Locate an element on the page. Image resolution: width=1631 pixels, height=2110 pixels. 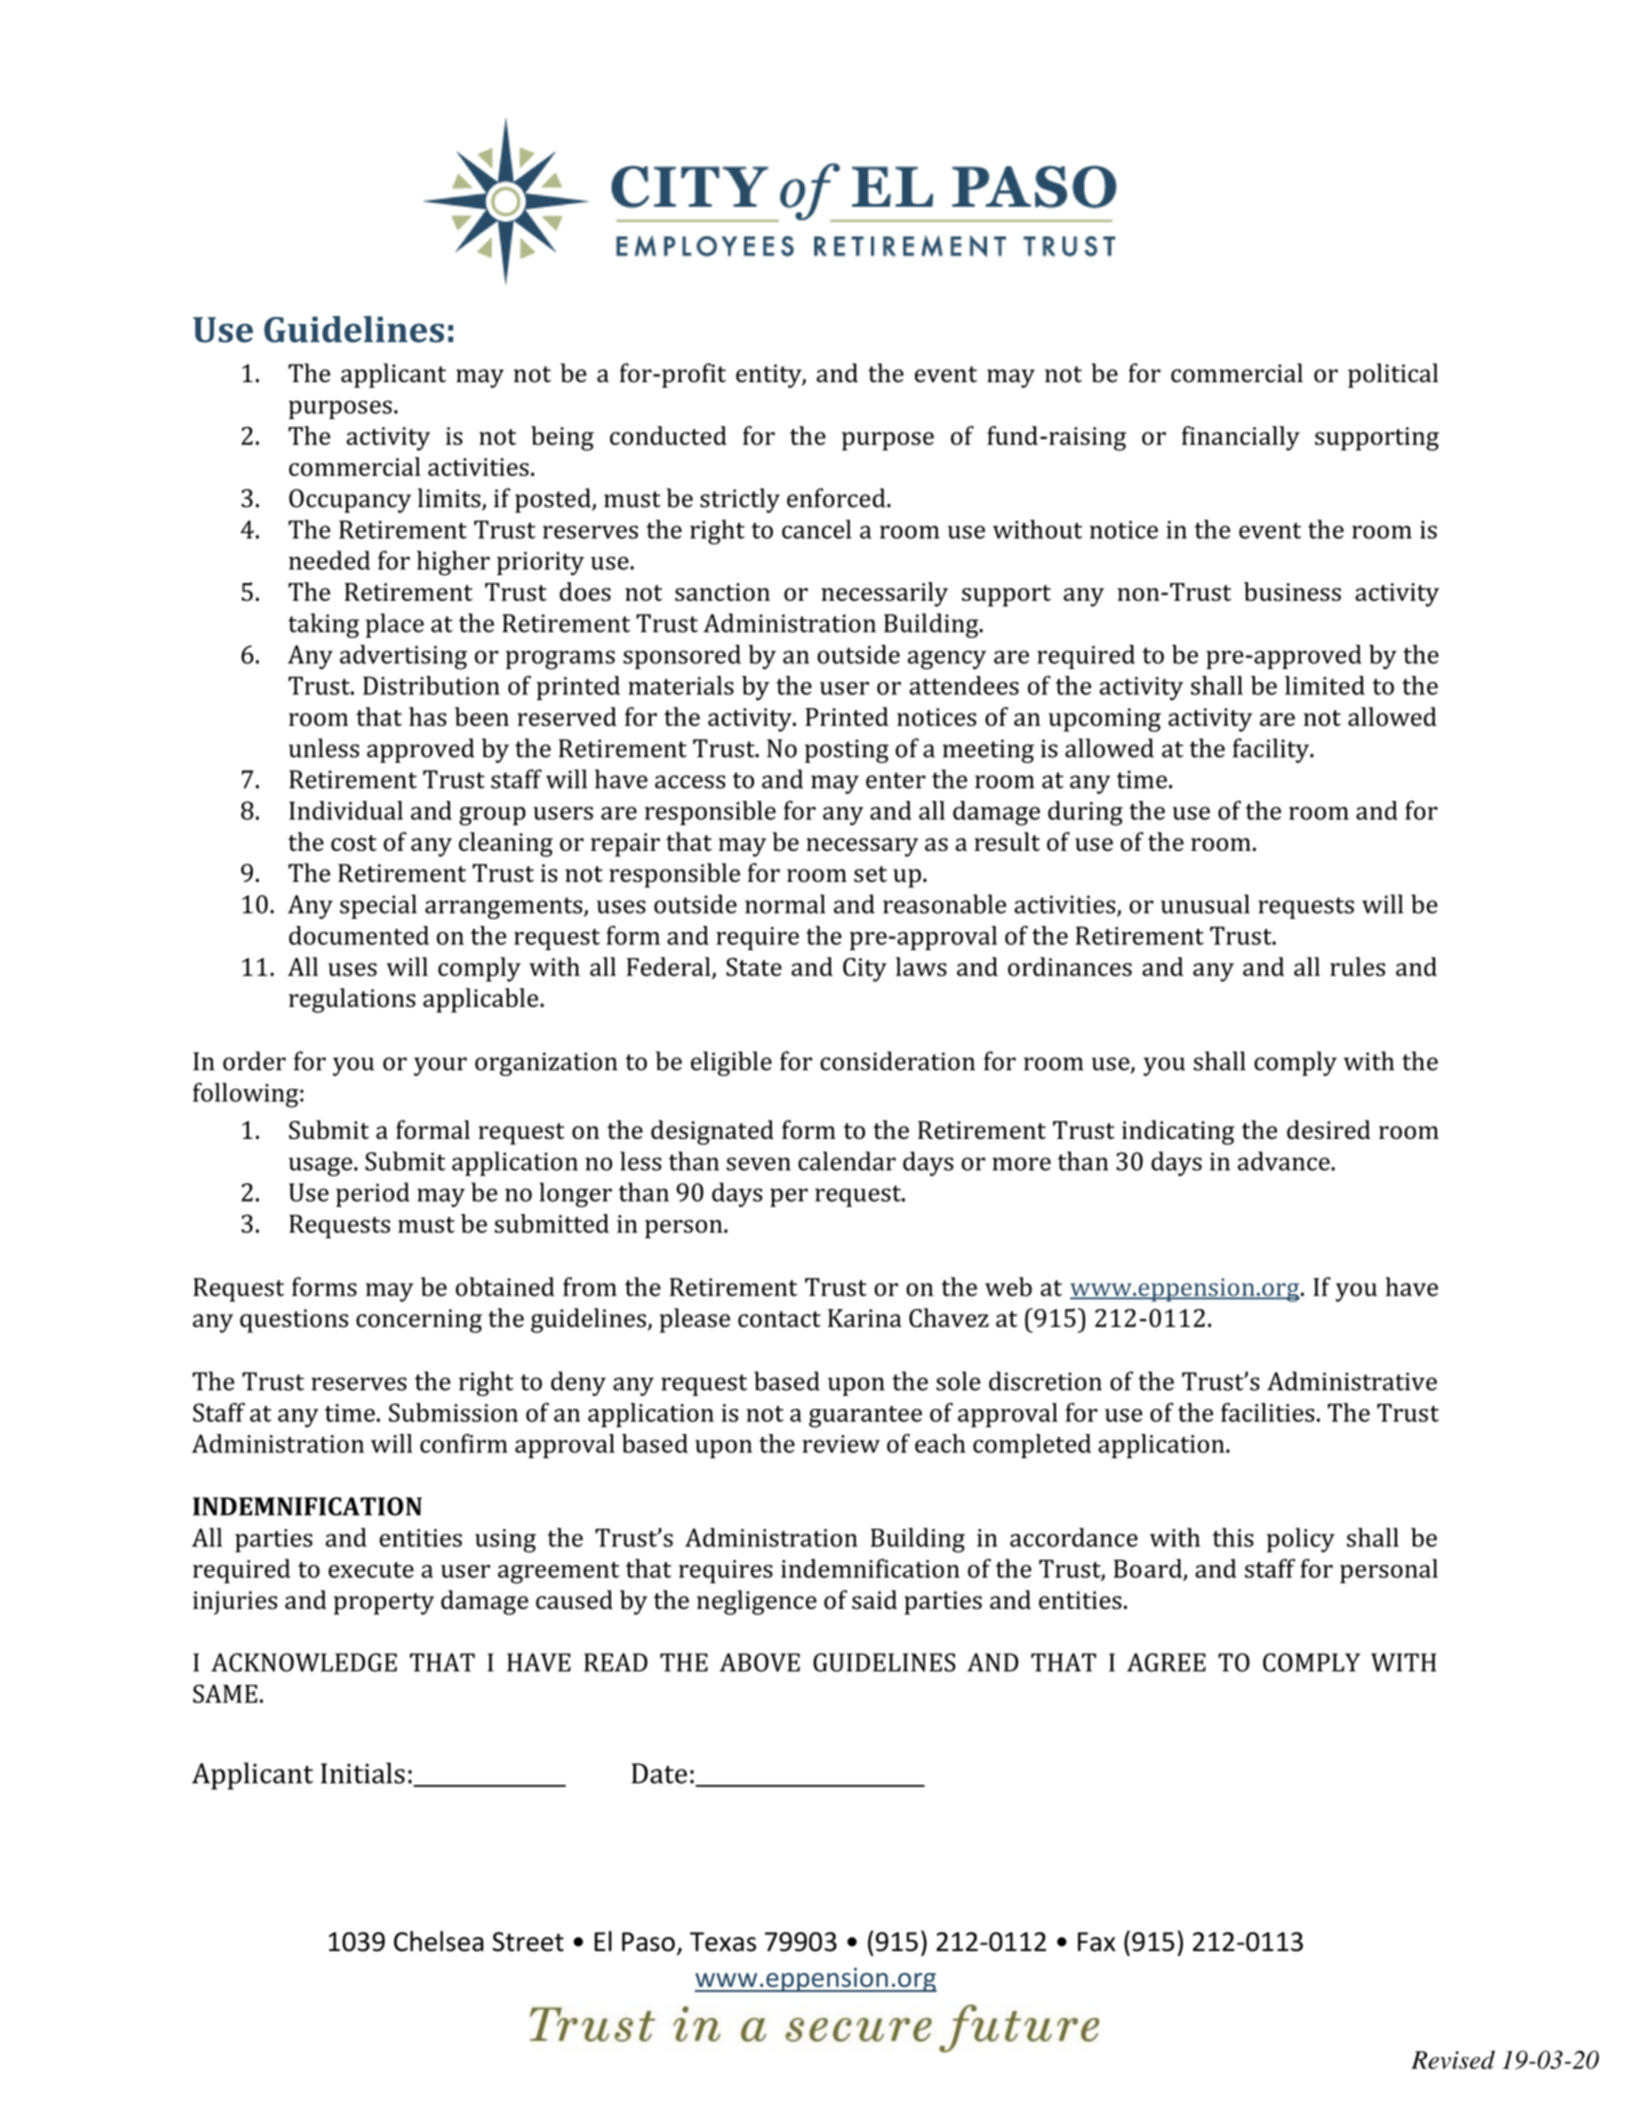
period is located at coordinates (373, 1194).
